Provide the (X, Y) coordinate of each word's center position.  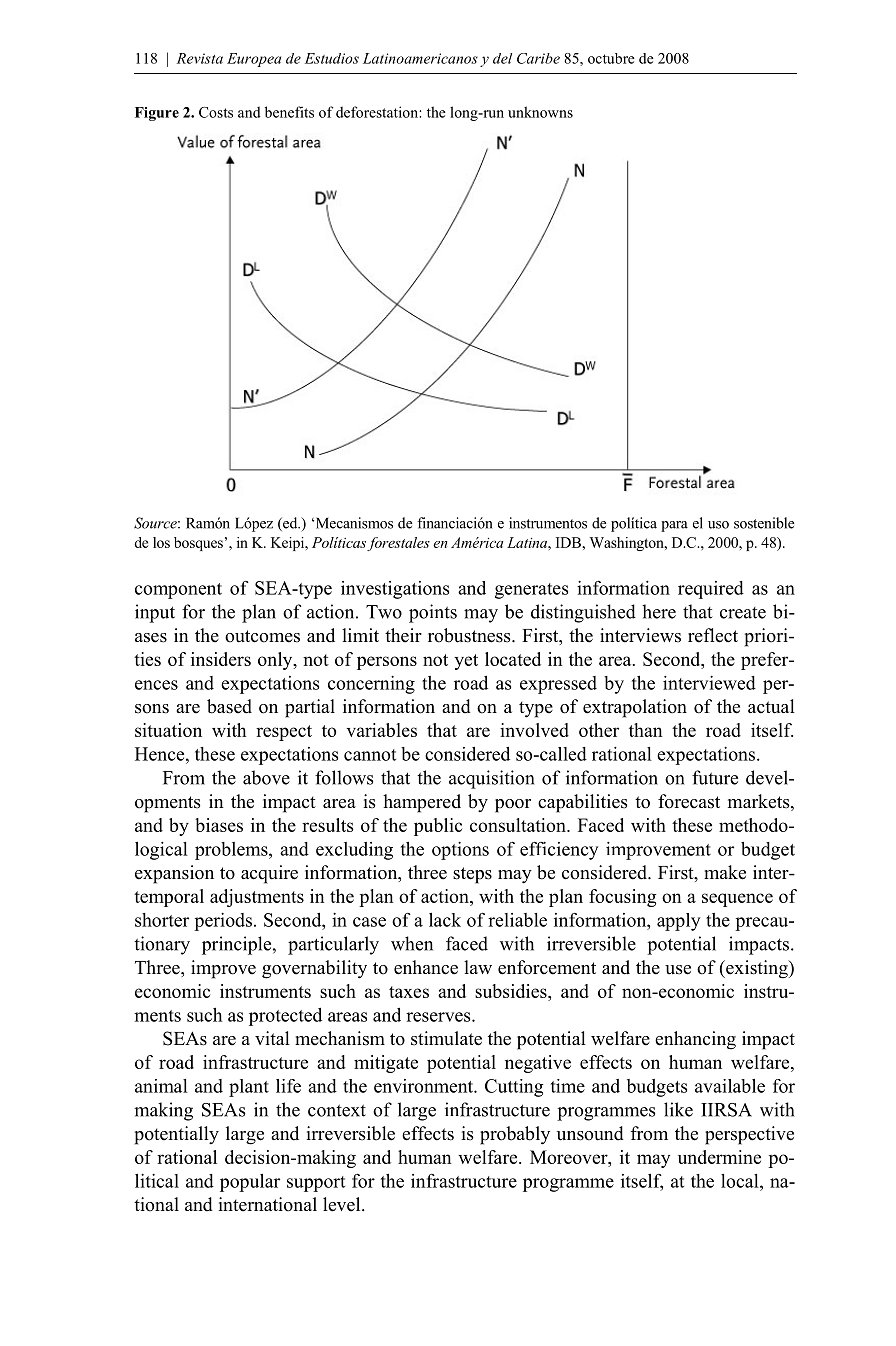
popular (250, 1183)
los (161, 542)
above (266, 777)
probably (515, 1135)
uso (718, 525)
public (438, 827)
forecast (689, 801)
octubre (611, 58)
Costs (216, 112)
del (502, 58)
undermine (719, 1157)
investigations (395, 590)
